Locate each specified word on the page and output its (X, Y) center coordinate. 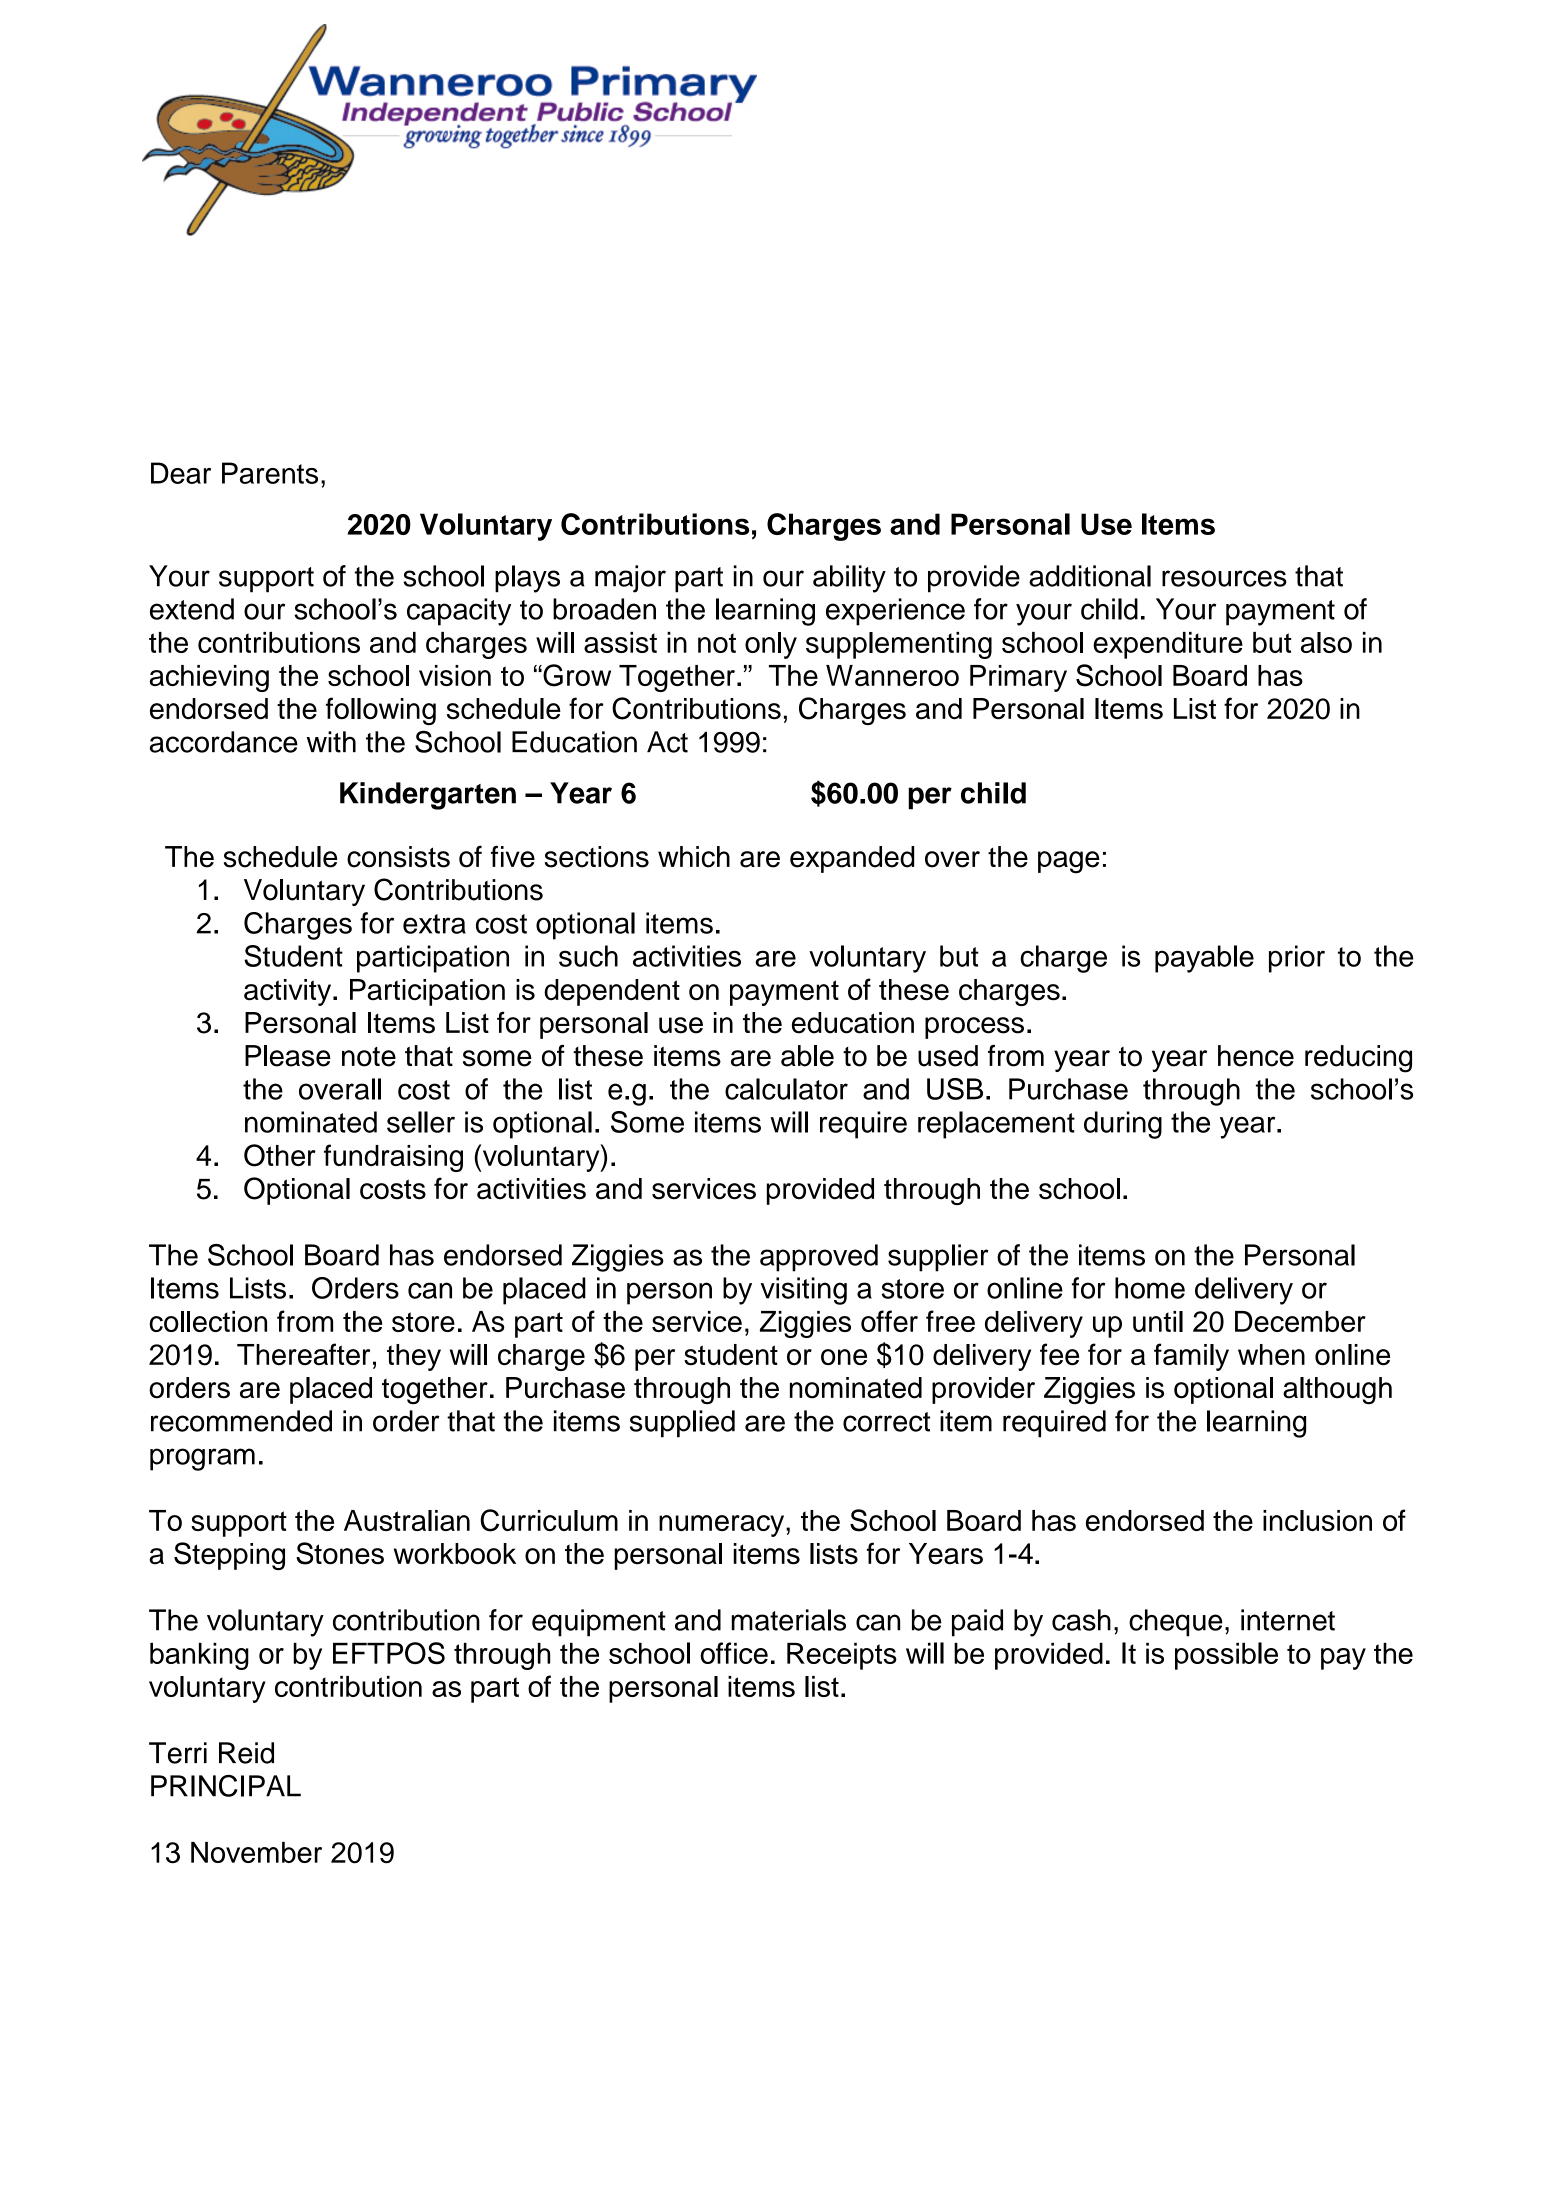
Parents (270, 473)
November (256, 1852)
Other (280, 1155)
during (1123, 1125)
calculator (786, 1089)
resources (1224, 578)
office (734, 1653)
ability (849, 579)
